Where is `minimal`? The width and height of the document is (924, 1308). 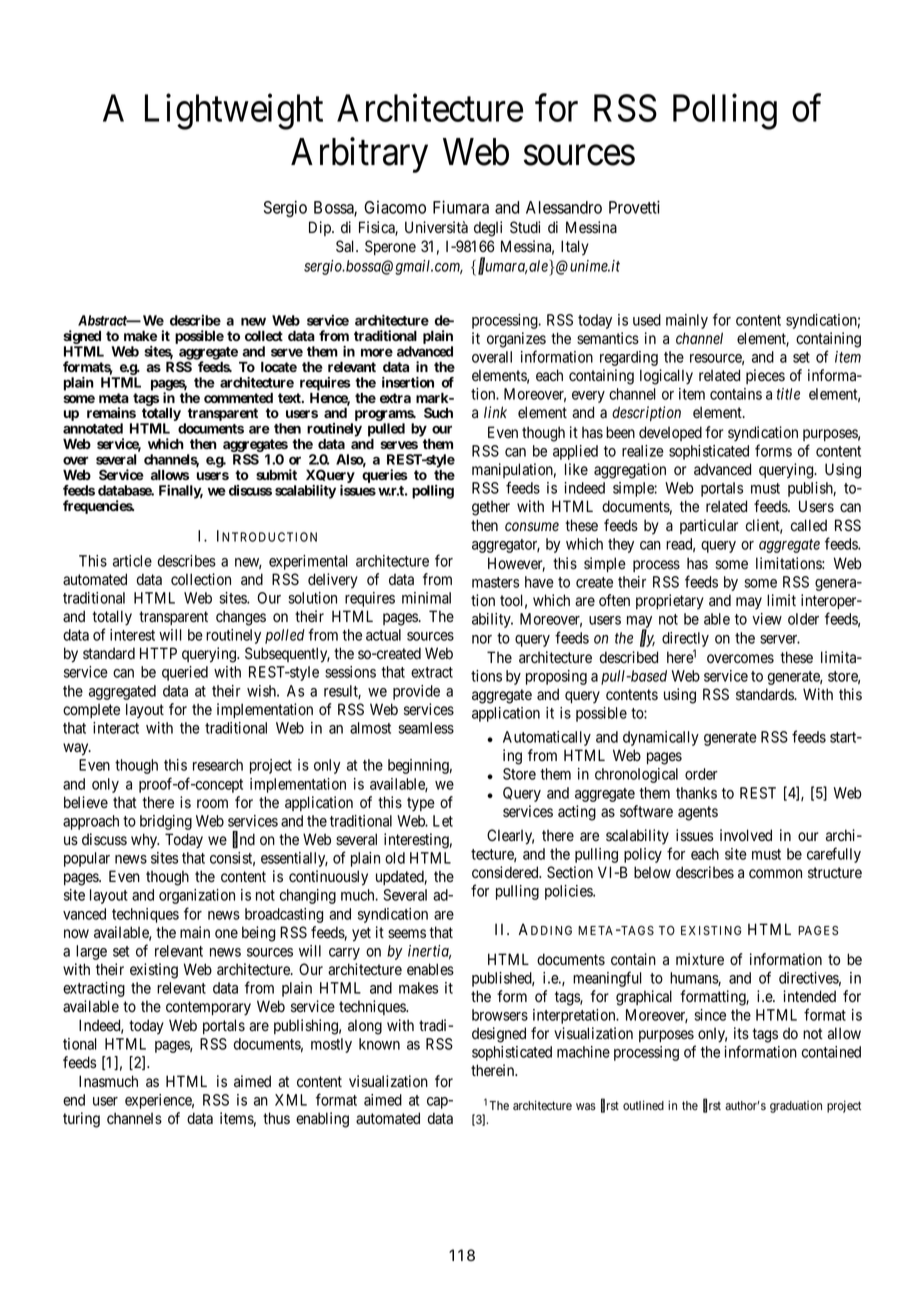 minimal is located at coordinates (426, 598).
